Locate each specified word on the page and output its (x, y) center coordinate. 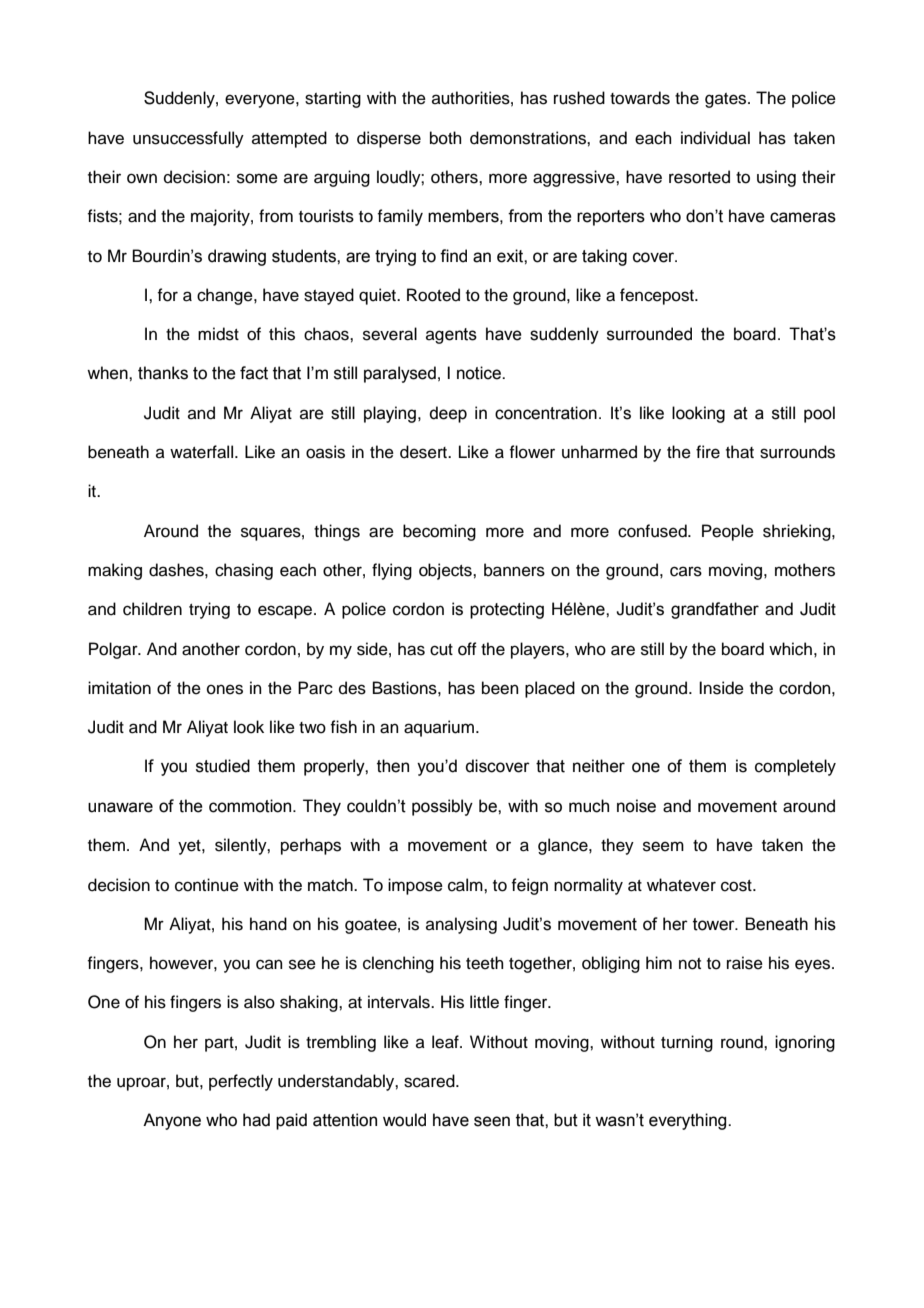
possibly (442, 807)
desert (424, 452)
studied (223, 766)
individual (715, 138)
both (446, 138)
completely (795, 767)
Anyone (172, 1121)
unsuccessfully (188, 139)
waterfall (201, 452)
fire (708, 452)
